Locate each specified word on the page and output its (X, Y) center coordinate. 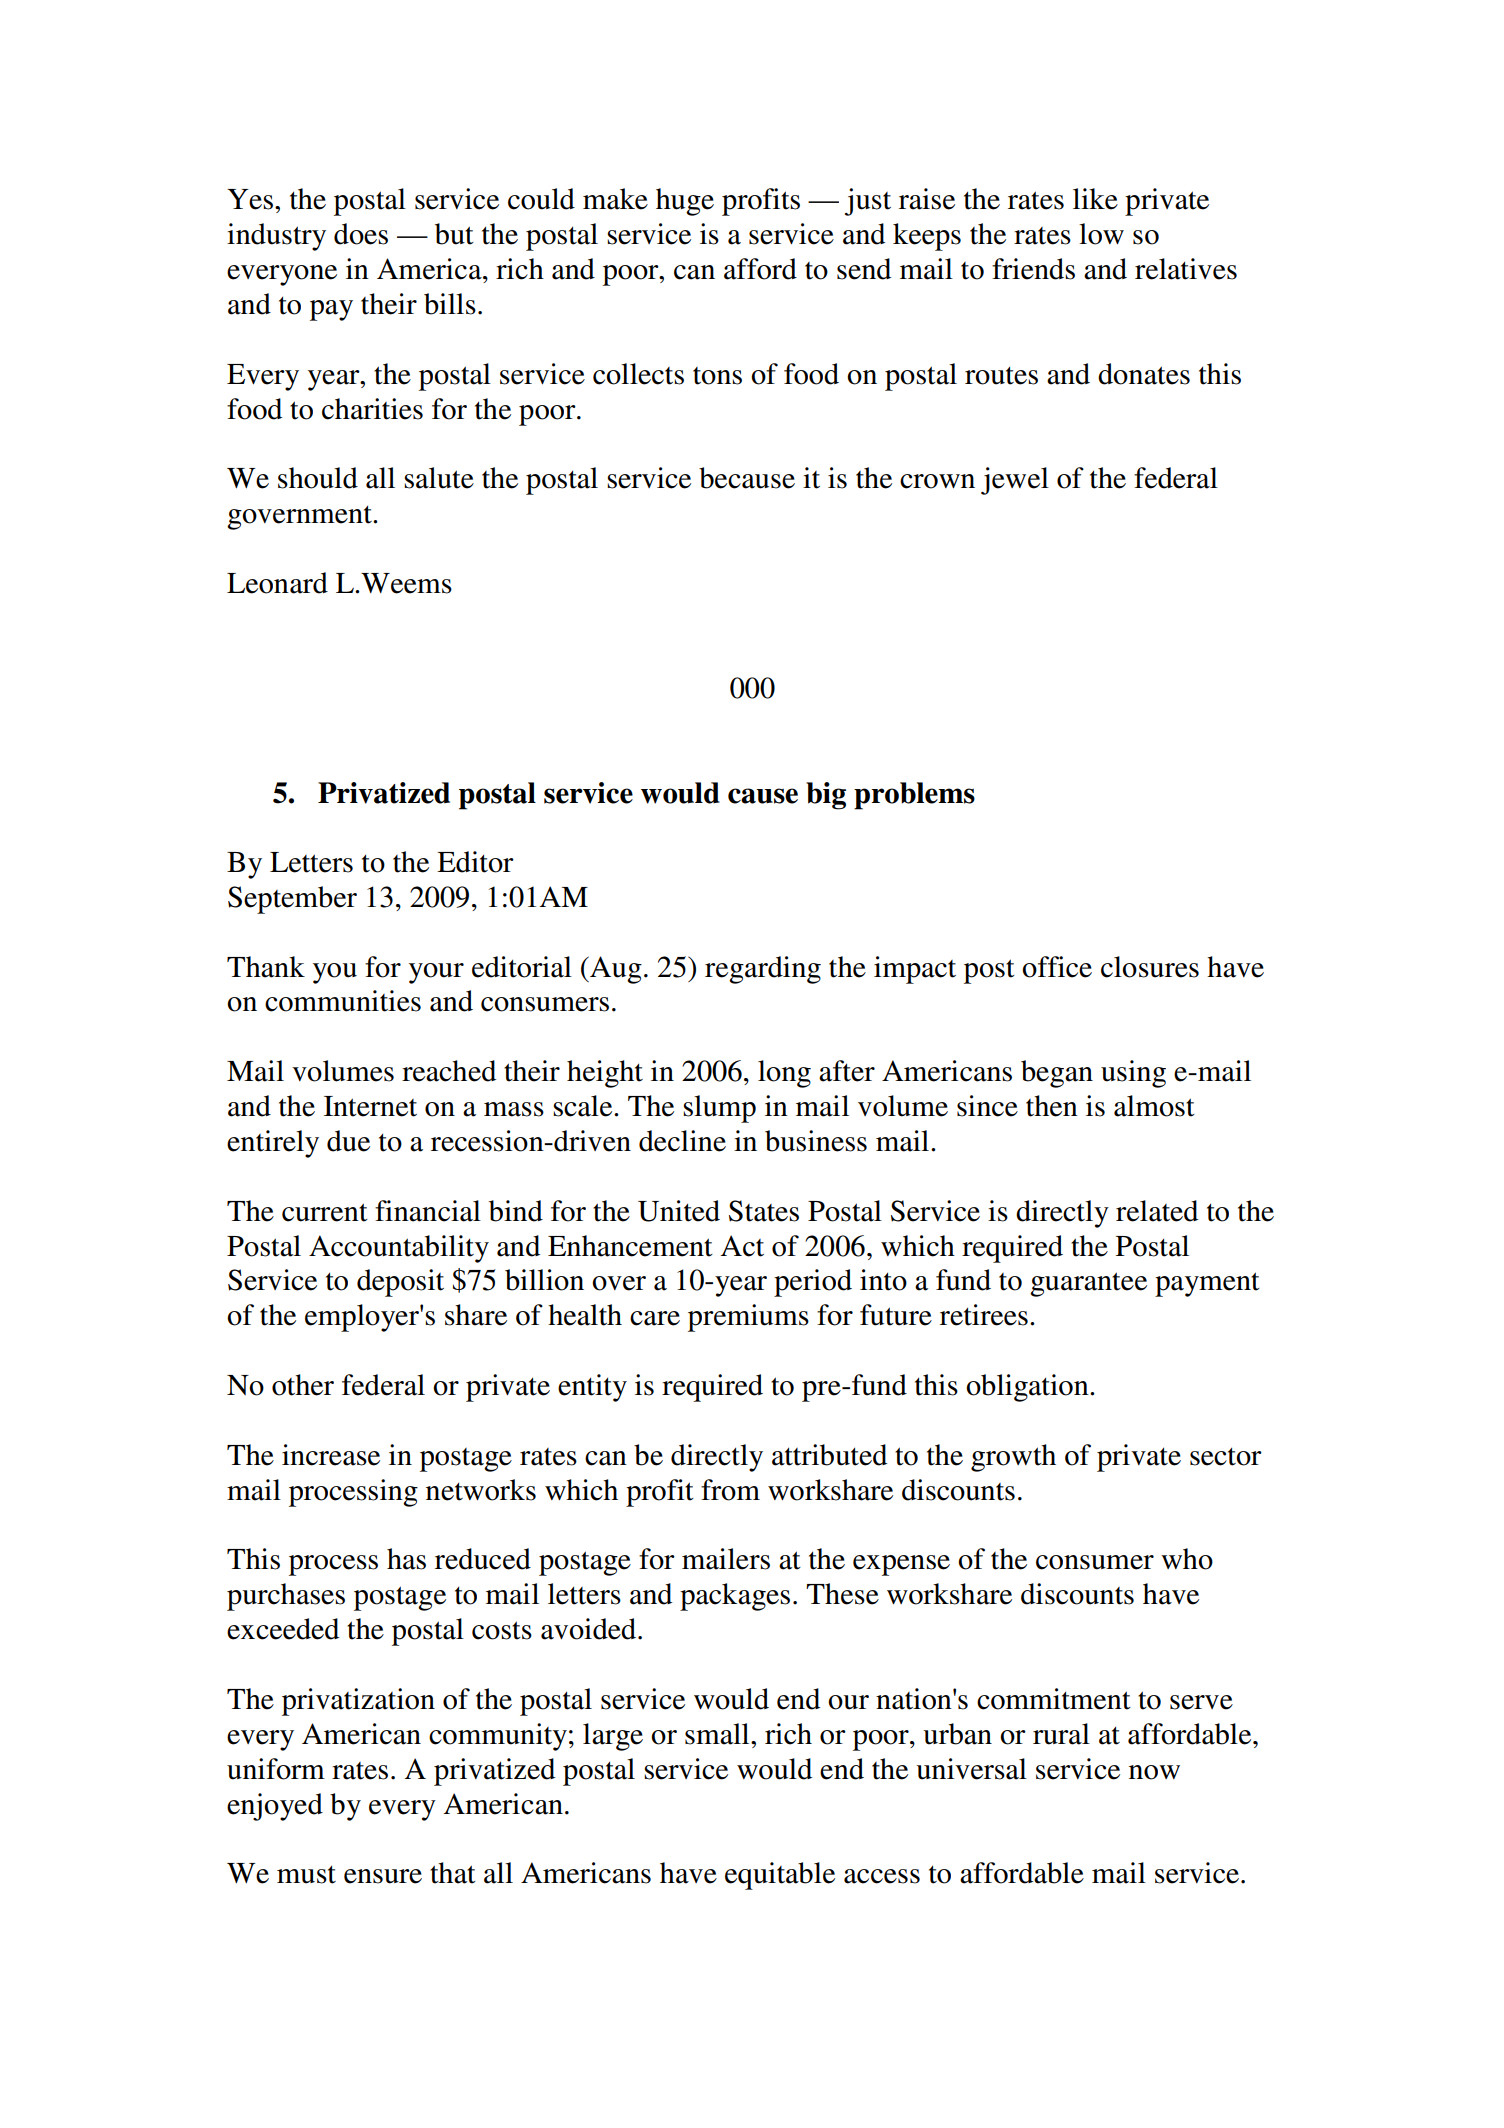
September (292, 900)
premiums (748, 1318)
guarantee (1088, 1284)
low (1101, 234)
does (361, 234)
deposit (400, 1283)
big (826, 796)
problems (914, 796)
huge (685, 202)
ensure (383, 1876)
